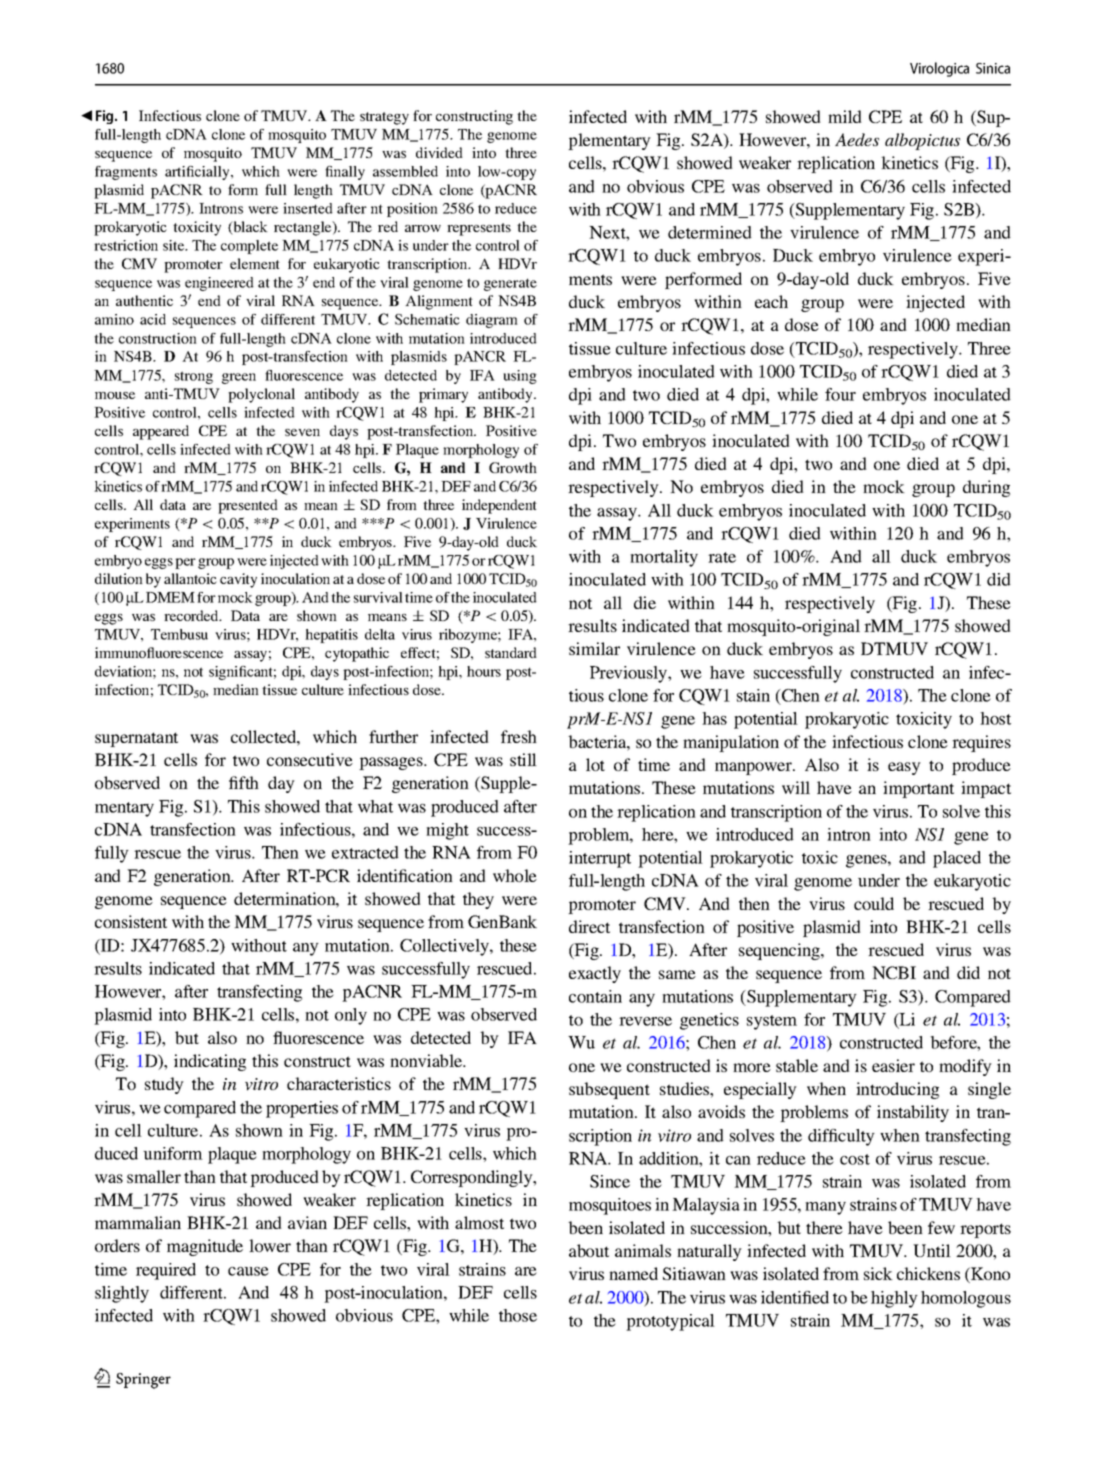  Describe the element at coordinates (922, 141) in the screenshot. I see `albopictus` at that location.
